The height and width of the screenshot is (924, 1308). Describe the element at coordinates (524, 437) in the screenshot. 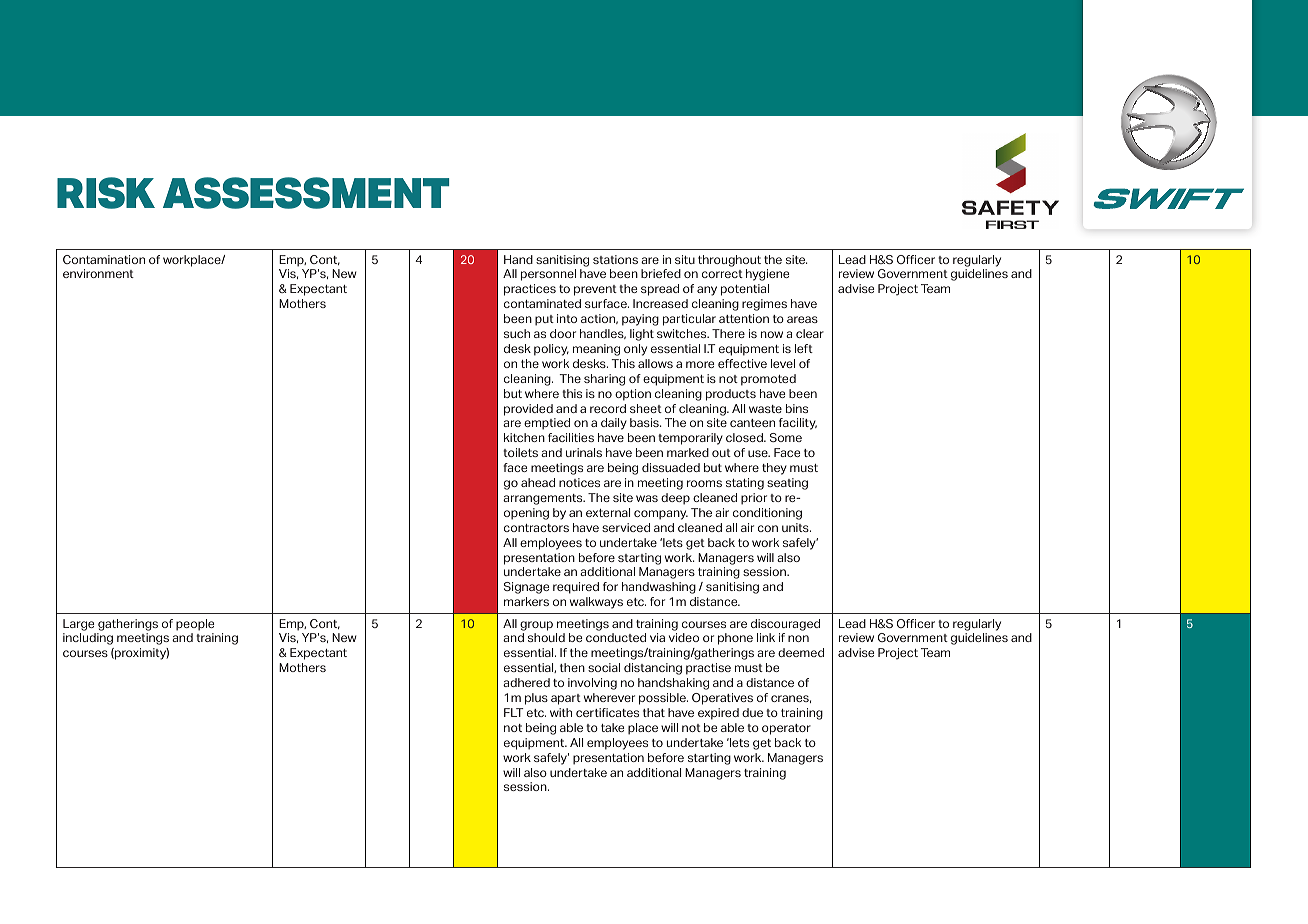

I see `kitchen` at that location.
